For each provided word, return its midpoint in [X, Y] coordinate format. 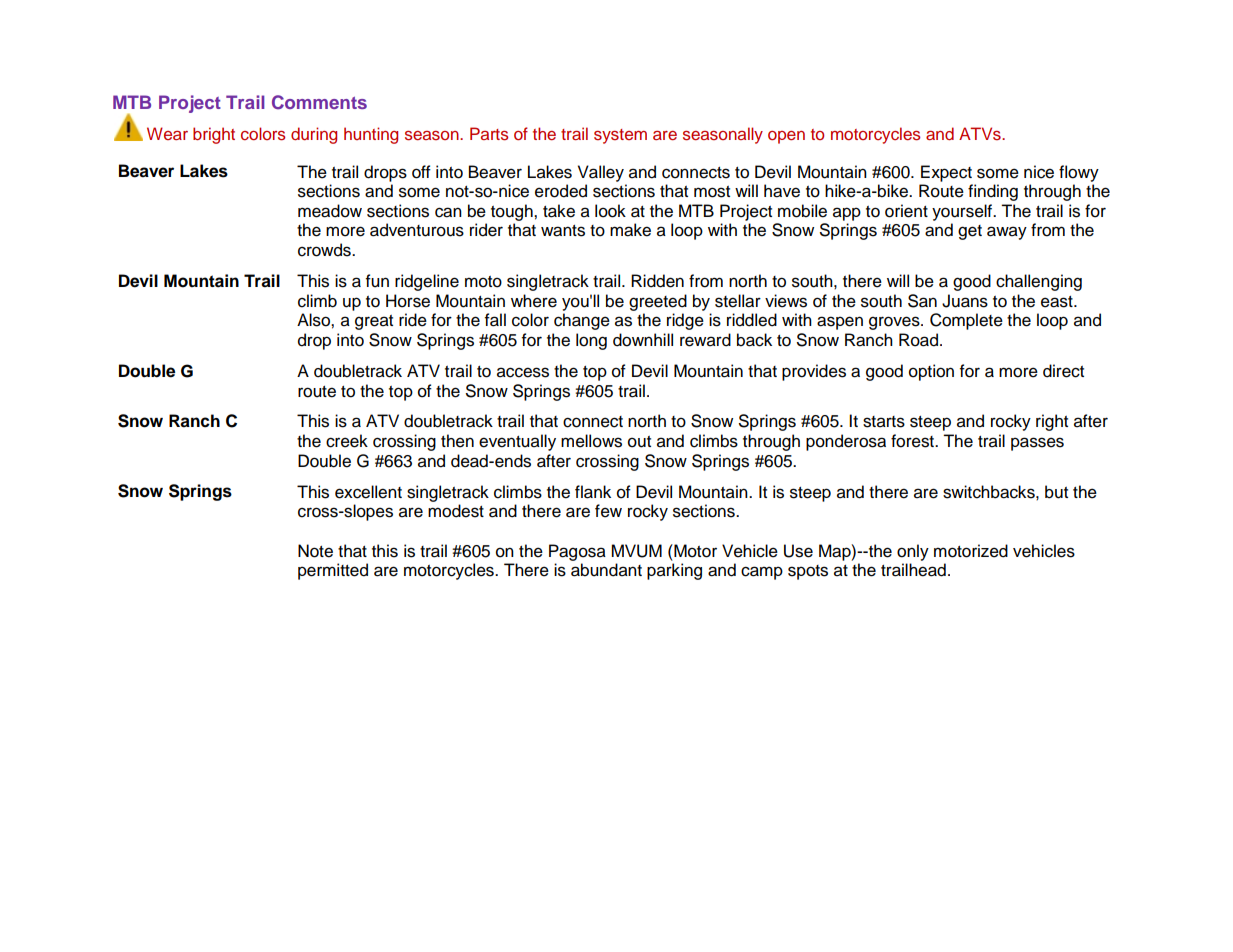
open [786, 137]
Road [920, 340]
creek [347, 441]
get [970, 232]
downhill [643, 340]
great [374, 322]
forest [913, 441]
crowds [325, 250]
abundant [606, 570]
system [620, 136]
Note [315, 551]
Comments [319, 102]
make [630, 230]
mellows [591, 441]
